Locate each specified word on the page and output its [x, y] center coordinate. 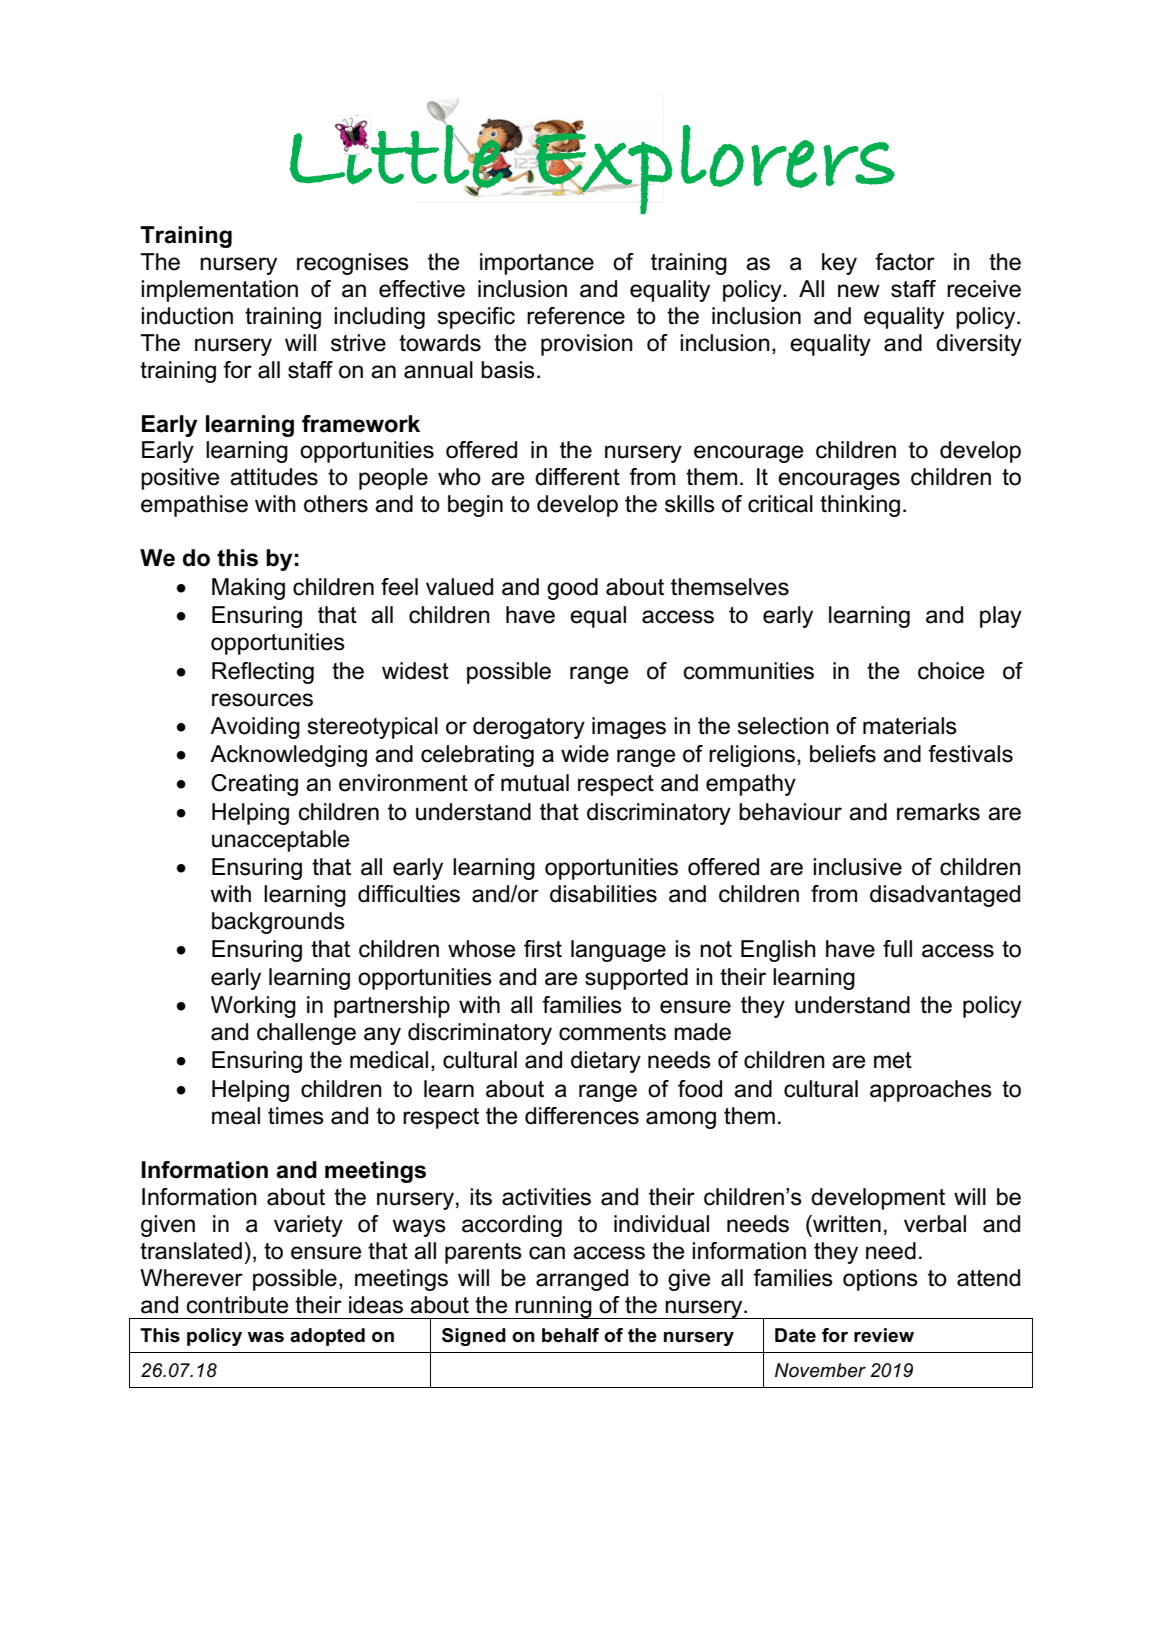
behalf [570, 1335]
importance [537, 264]
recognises [353, 264]
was [265, 1337]
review [884, 1335]
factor [905, 262]
